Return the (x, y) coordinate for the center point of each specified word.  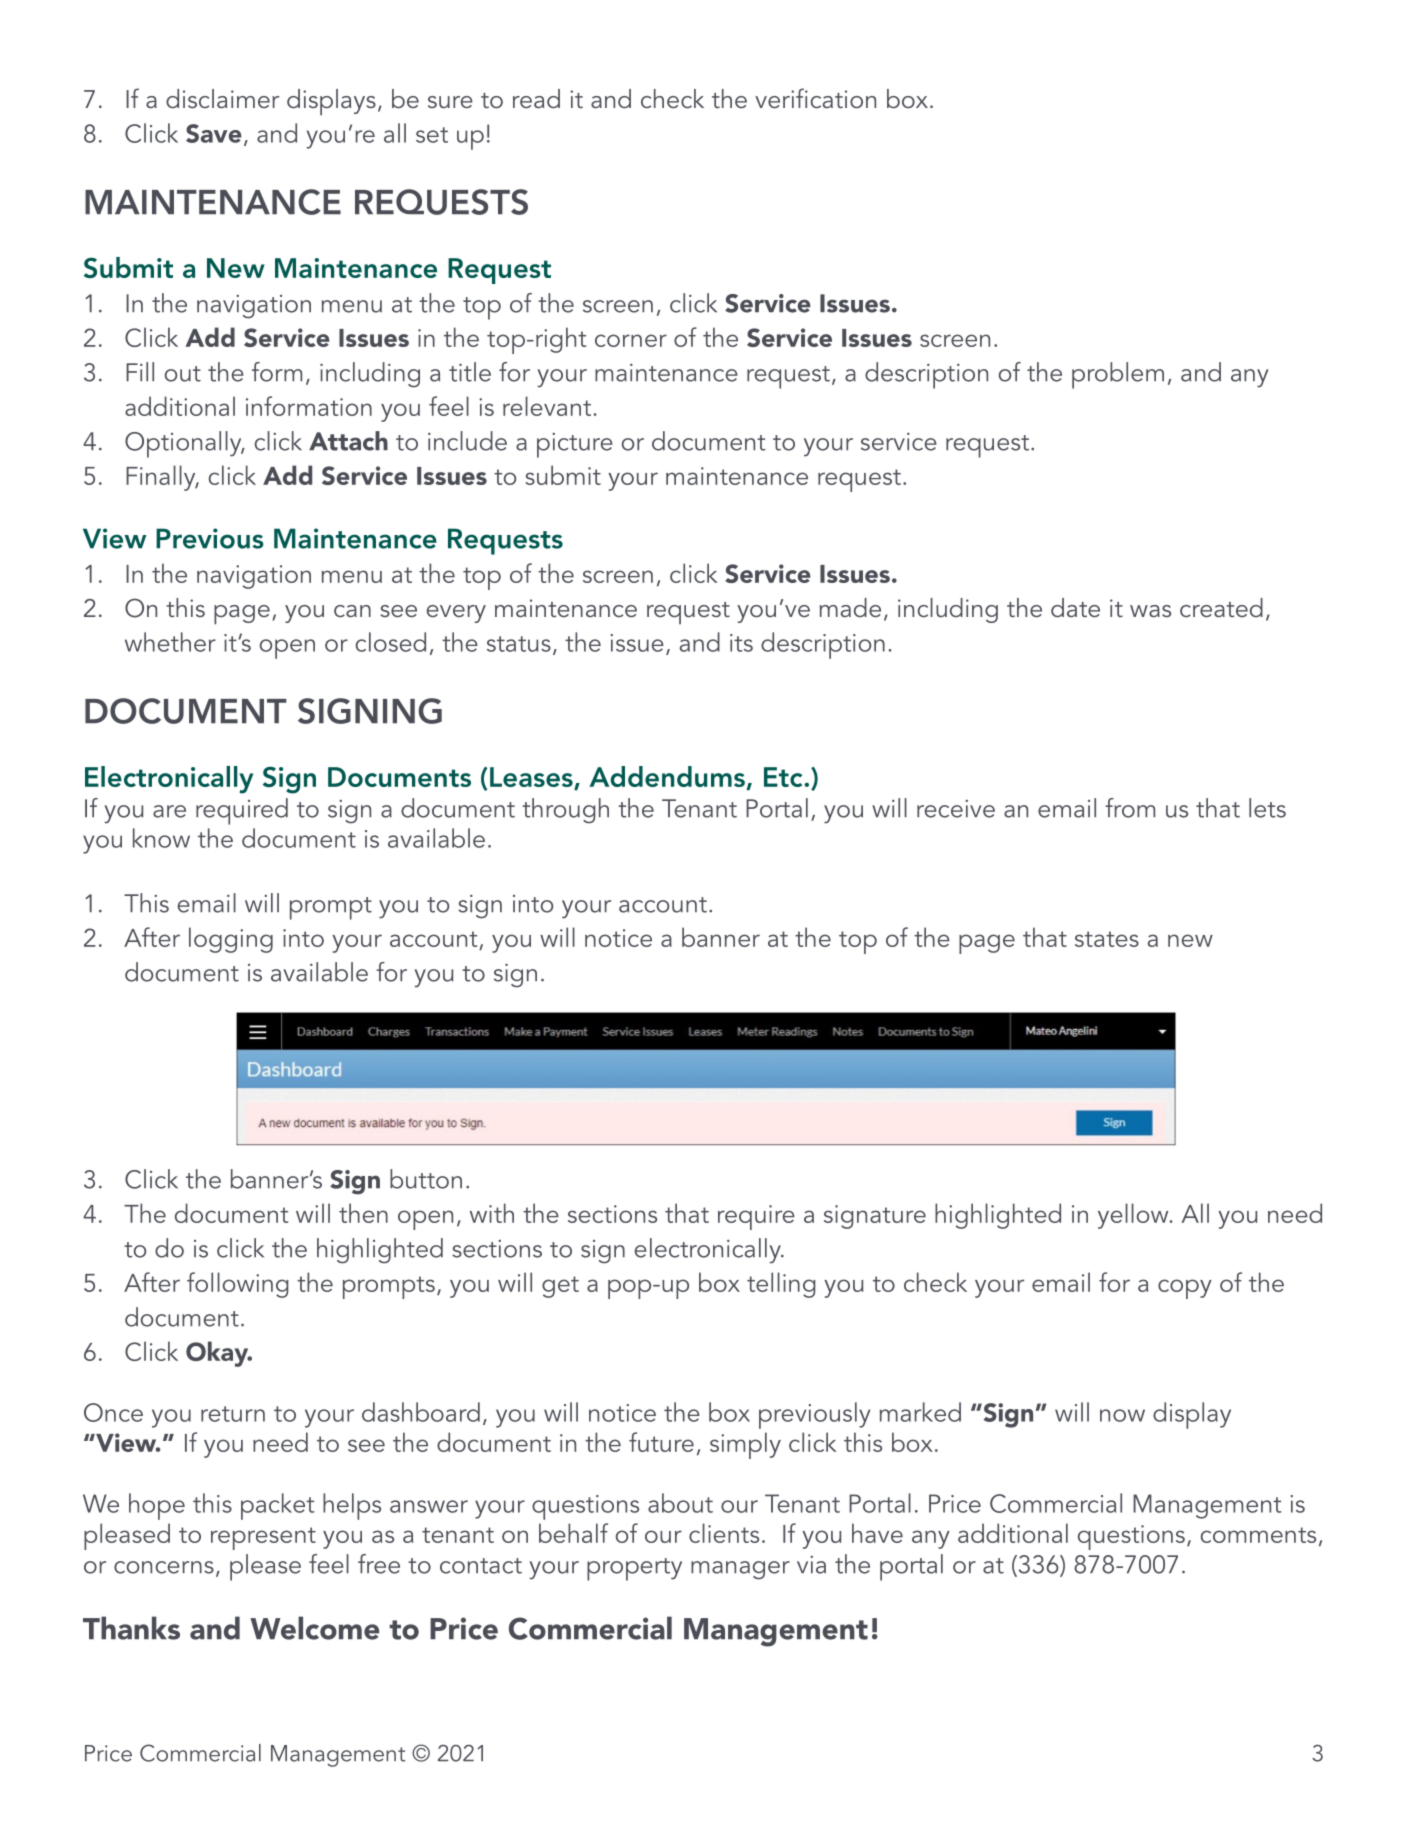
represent (263, 1538)
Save (214, 133)
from (1130, 808)
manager (740, 1570)
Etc (784, 777)
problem (1118, 375)
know (161, 838)
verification (815, 98)
